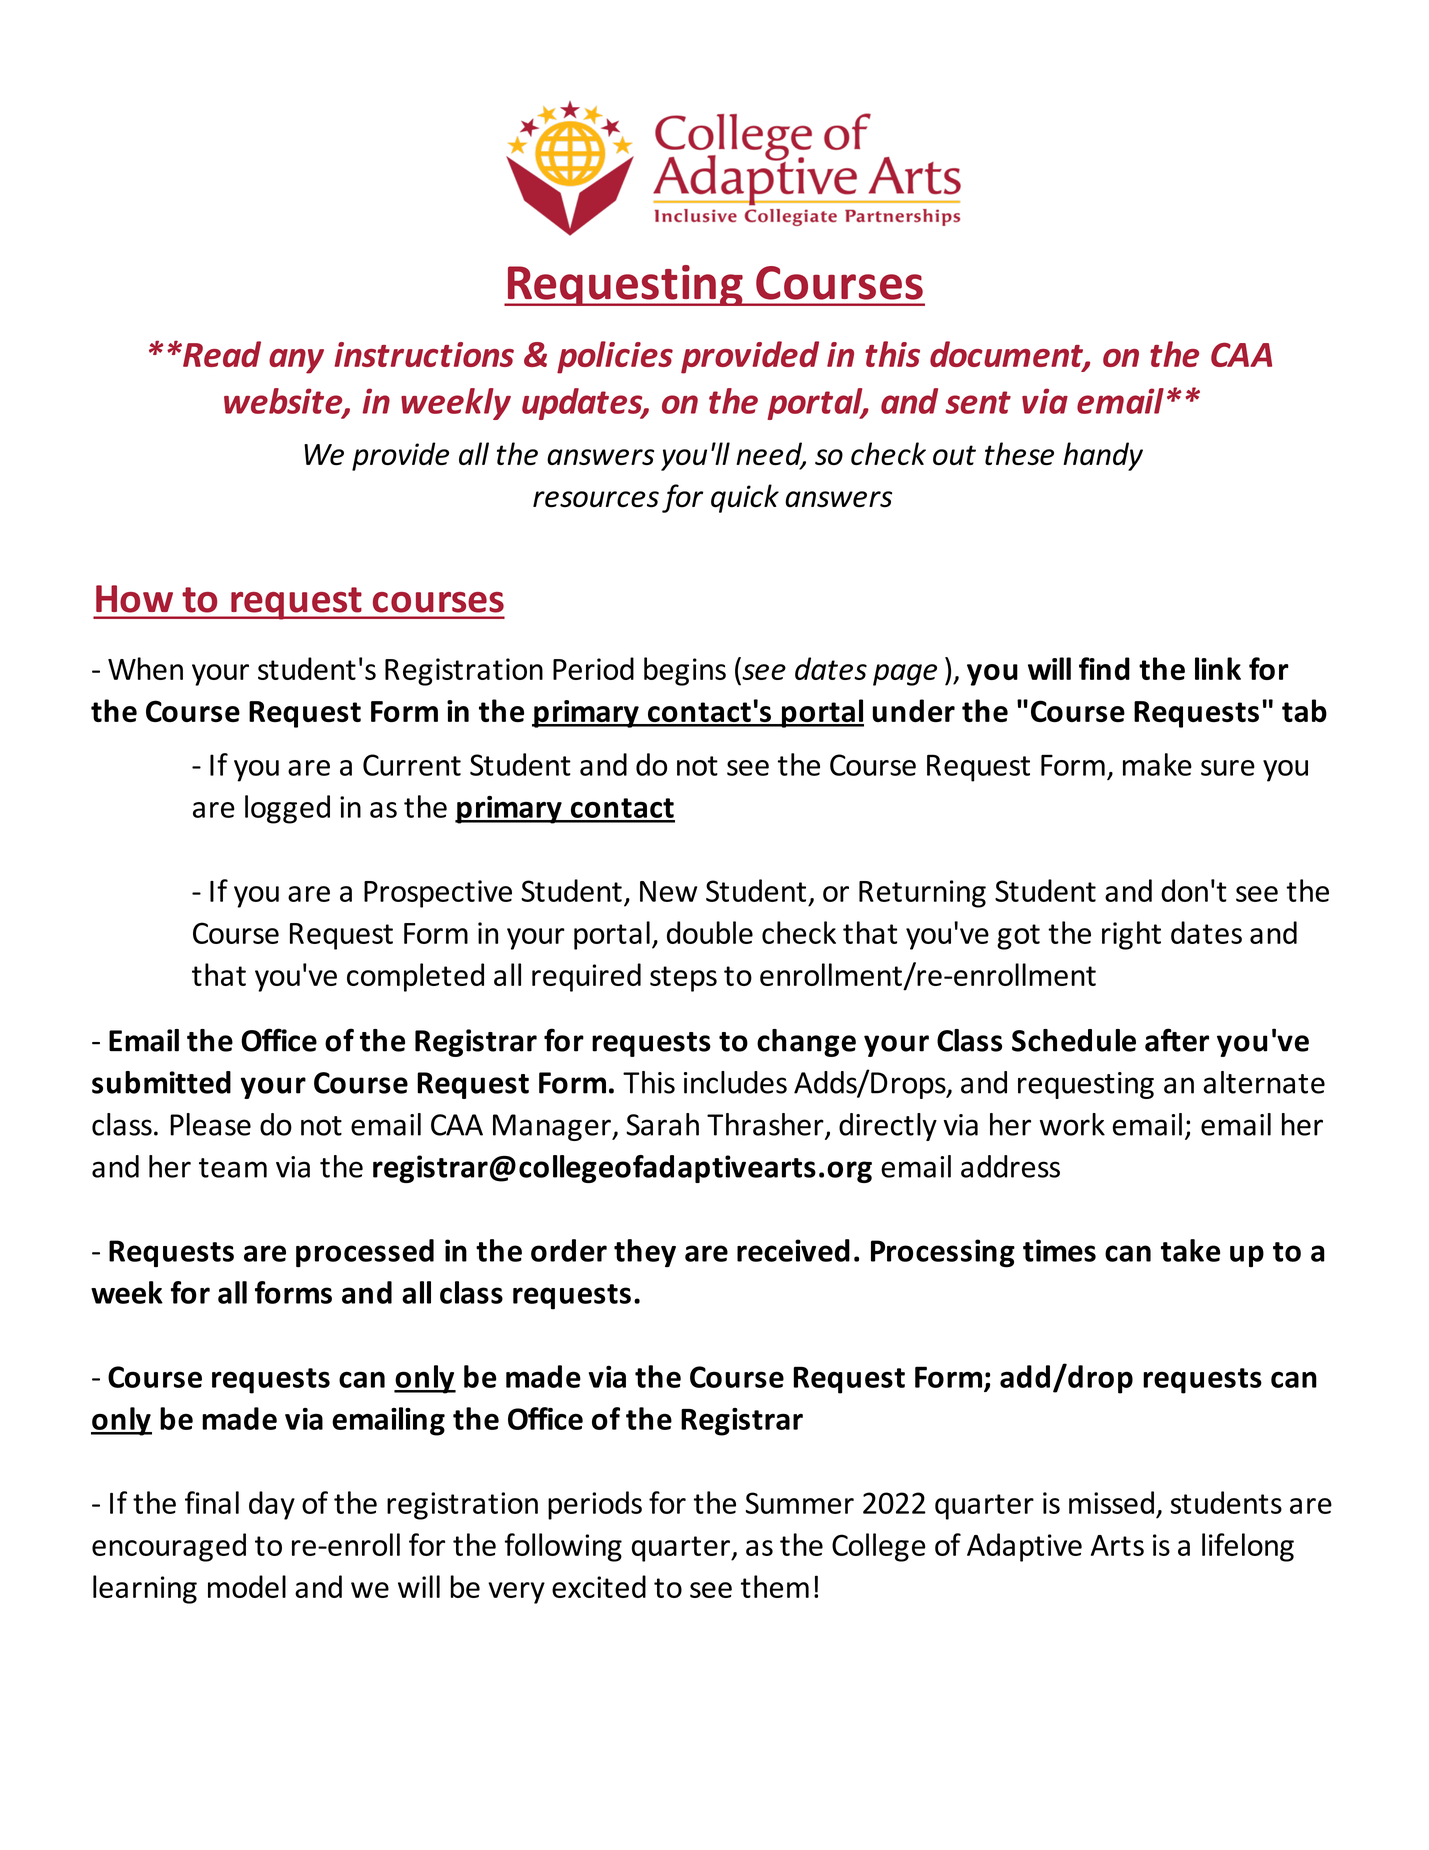 This document has width=1429, height=1850. What do you see at coordinates (233, 1168) in the document?
I see `team` at bounding box center [233, 1168].
